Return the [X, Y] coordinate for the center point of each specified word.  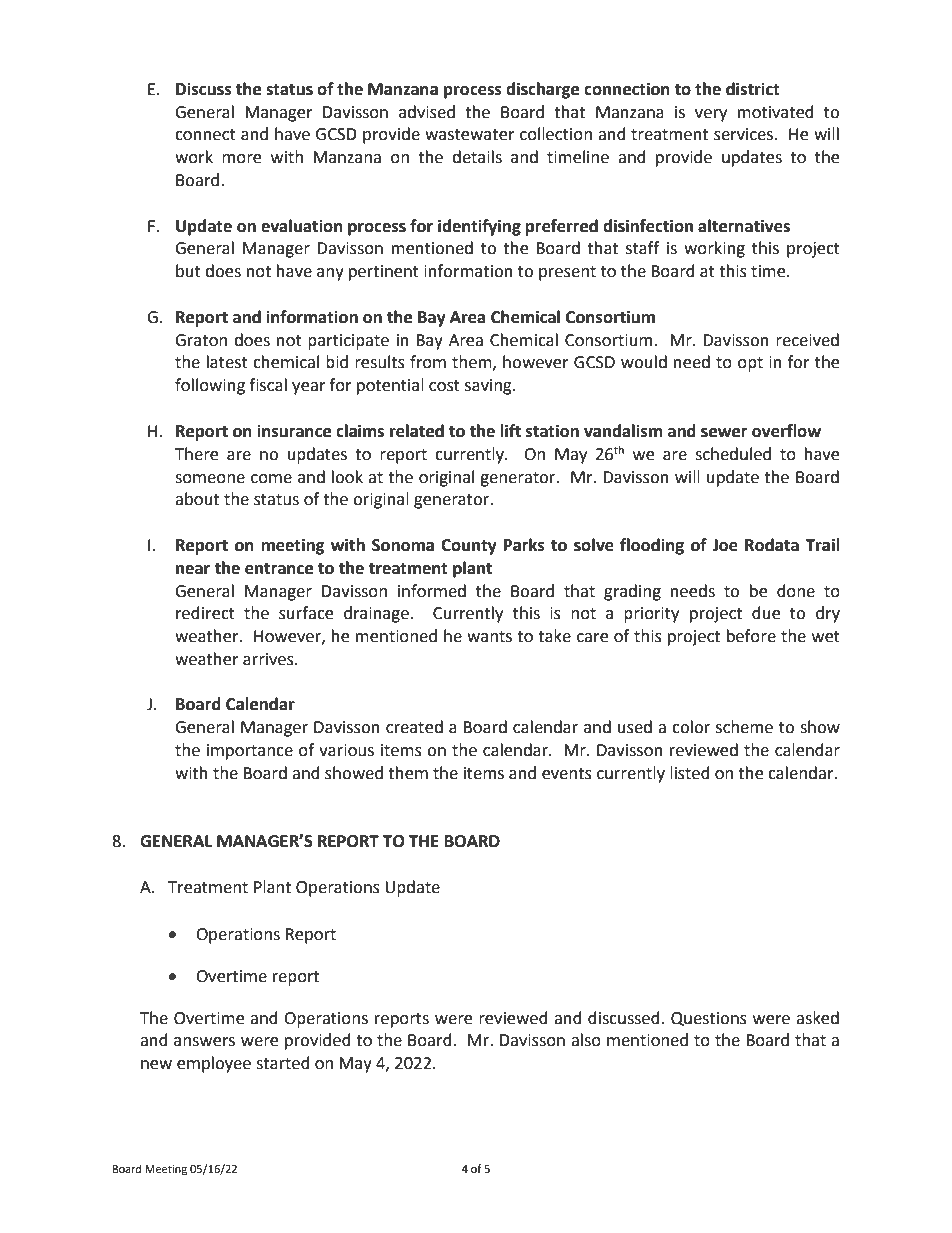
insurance [294, 431]
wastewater [470, 135]
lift [510, 431]
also [586, 1040]
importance [250, 752]
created [414, 727]
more [241, 159]
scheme [744, 727]
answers [204, 1042]
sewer [724, 433]
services [745, 134]
